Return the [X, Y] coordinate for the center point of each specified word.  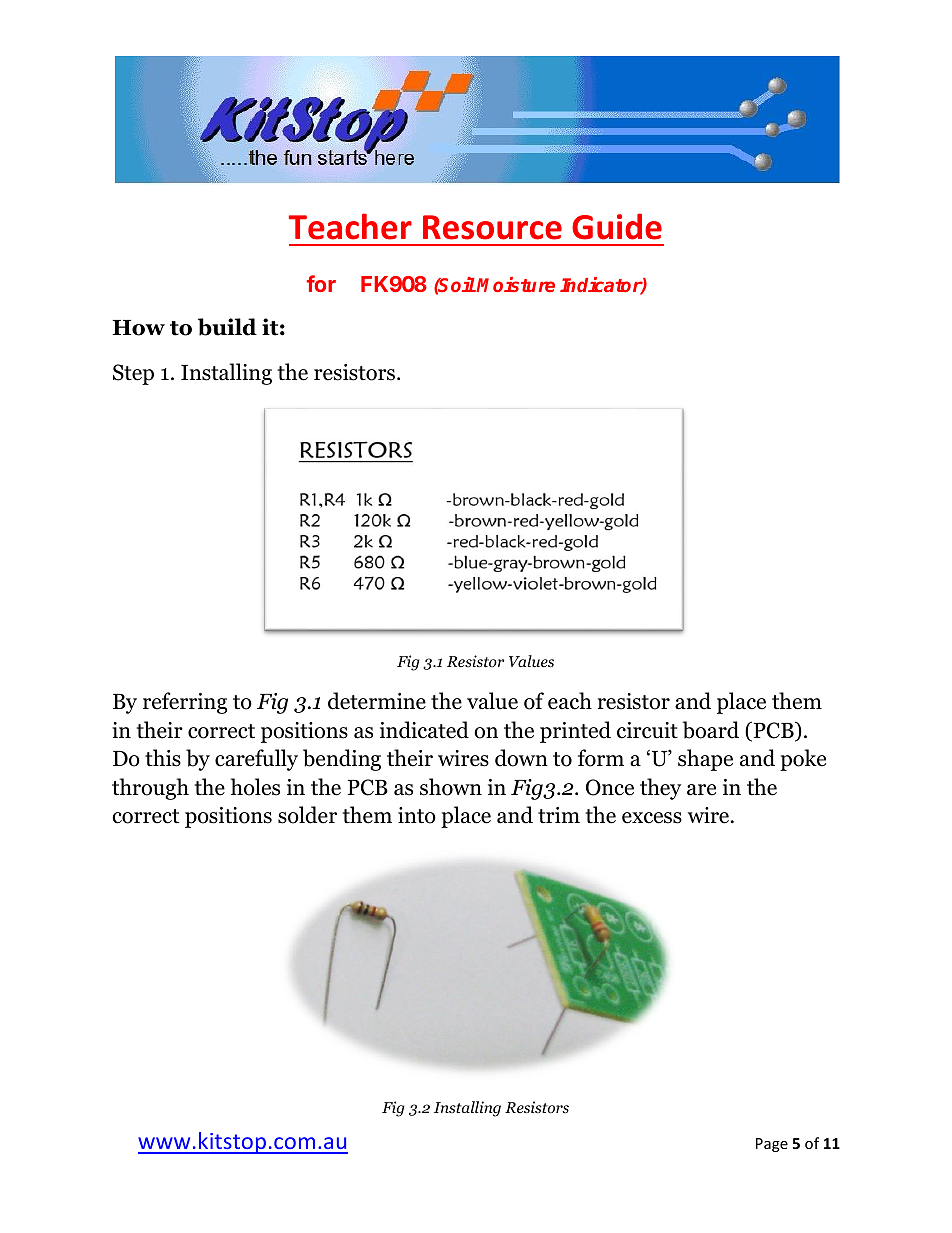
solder [307, 815]
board [711, 730]
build [227, 327]
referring [185, 703]
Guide [617, 226]
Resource [492, 227]
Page [772, 1145]
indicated [424, 730]
